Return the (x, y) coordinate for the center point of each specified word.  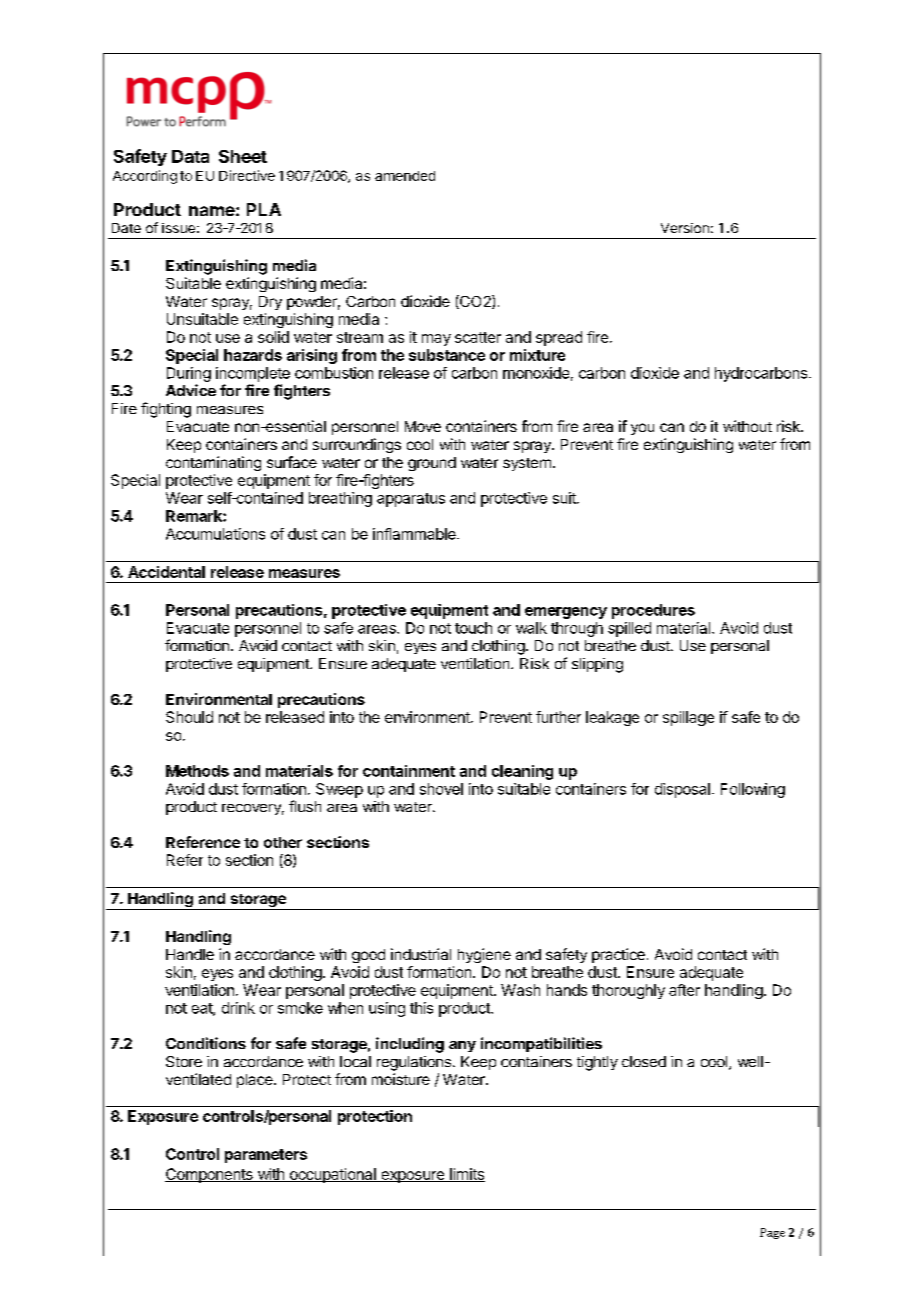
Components (210, 1175)
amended (405, 176)
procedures (653, 611)
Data (190, 156)
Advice (191, 390)
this (421, 1008)
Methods (197, 771)
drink (238, 1008)
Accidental (166, 572)
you (642, 429)
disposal (682, 790)
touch (473, 628)
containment (409, 771)
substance (447, 355)
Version (685, 228)
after (684, 990)
